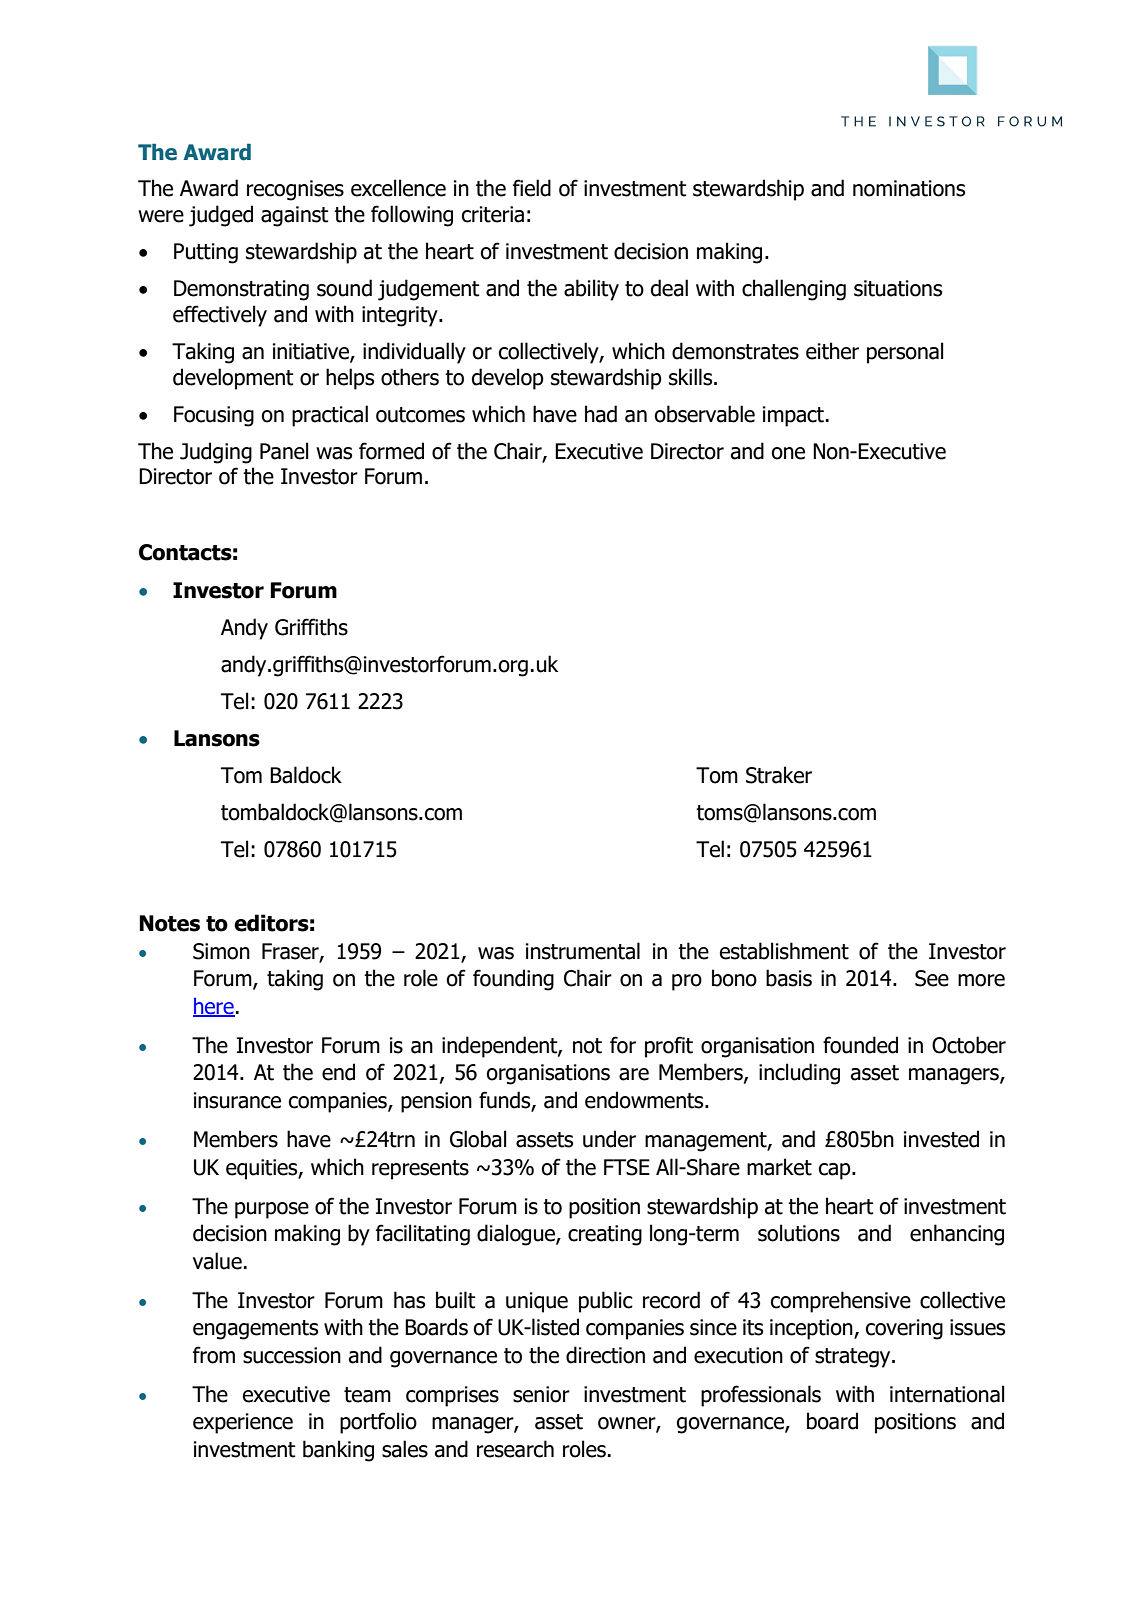 The image size is (1144, 1618). I want to click on experience, so click(243, 1423).
